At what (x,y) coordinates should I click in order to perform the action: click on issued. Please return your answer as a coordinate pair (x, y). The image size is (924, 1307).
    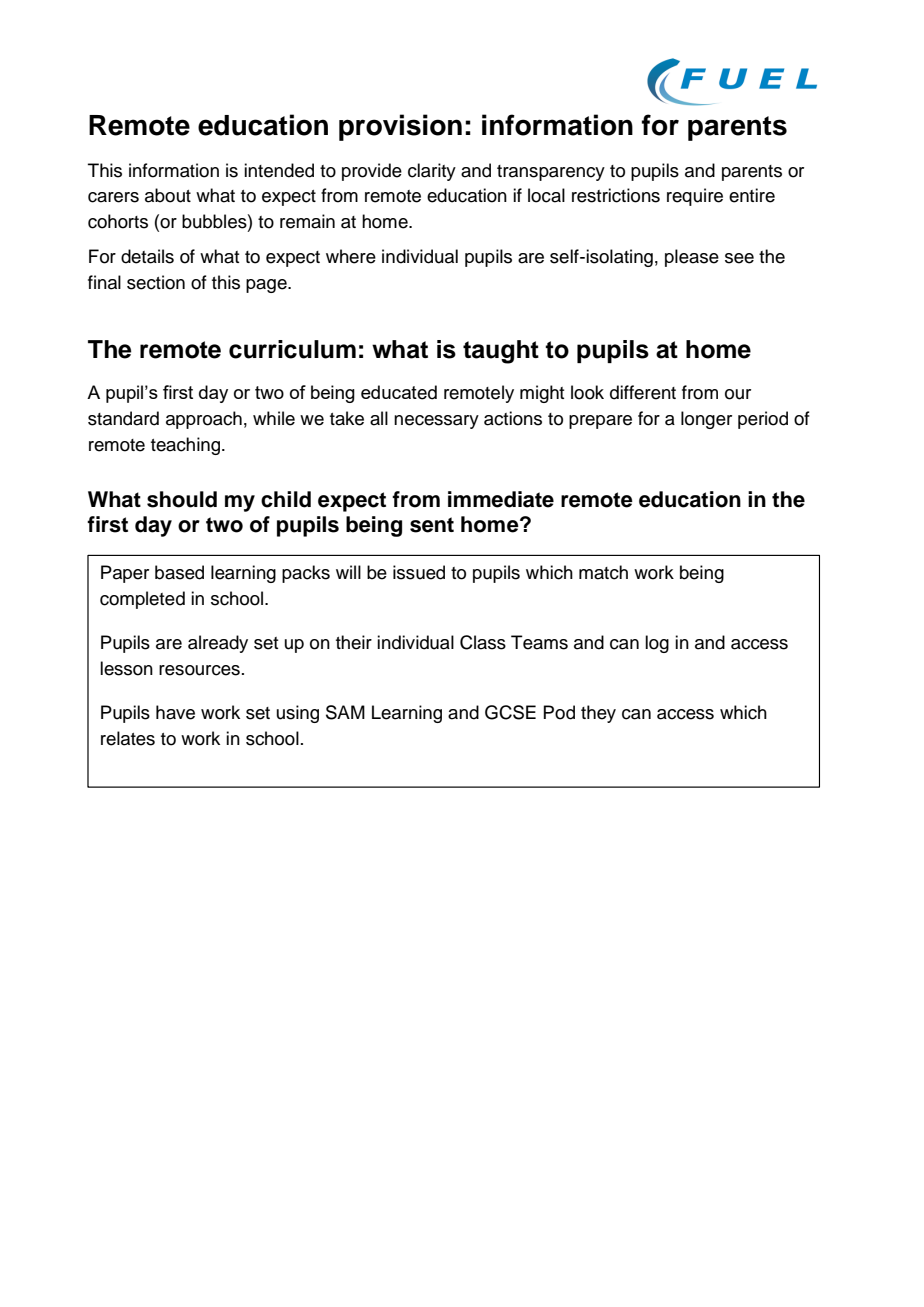
    Looking at the image, I should click on (419, 572).
